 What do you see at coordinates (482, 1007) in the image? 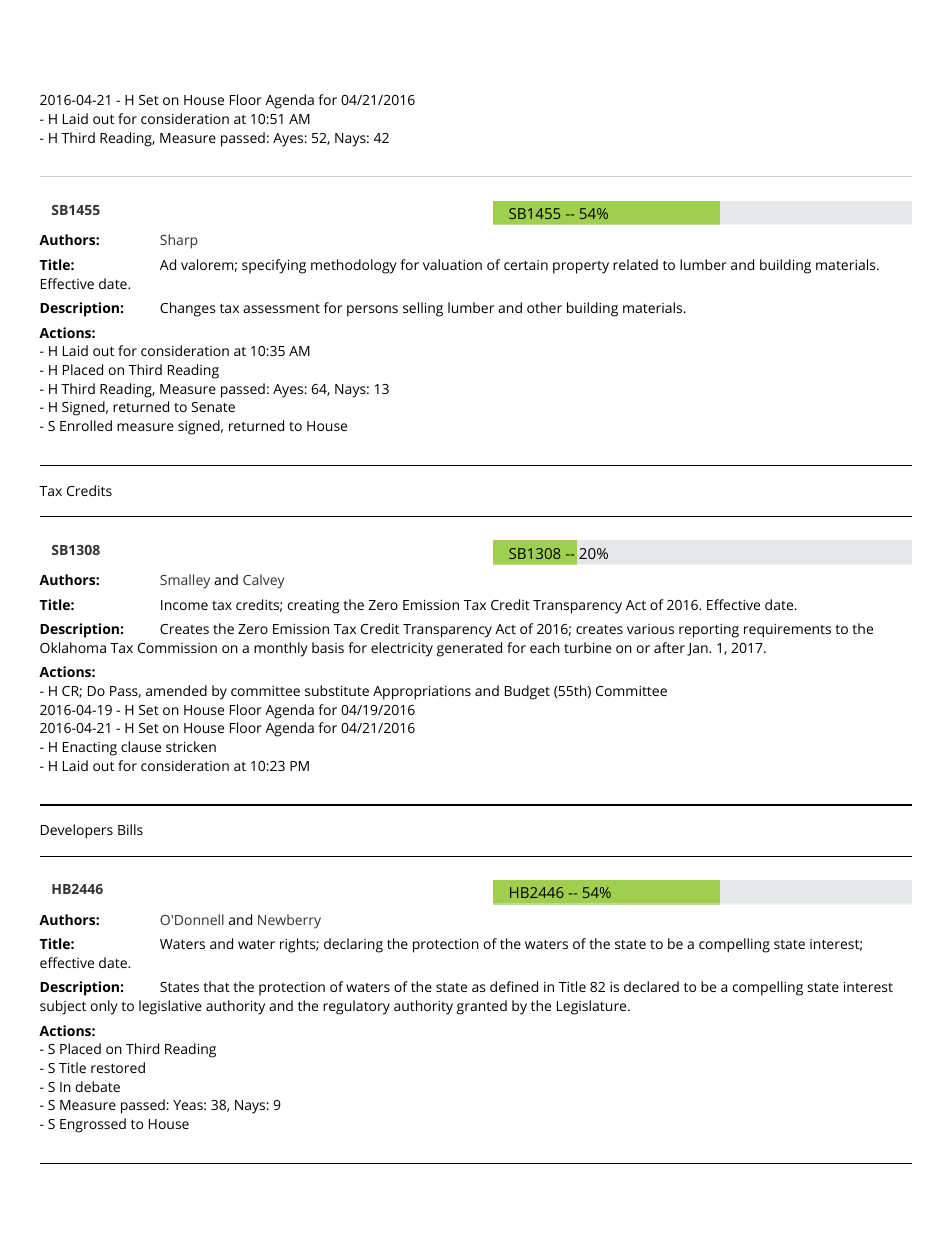
I see `granted` at bounding box center [482, 1007].
